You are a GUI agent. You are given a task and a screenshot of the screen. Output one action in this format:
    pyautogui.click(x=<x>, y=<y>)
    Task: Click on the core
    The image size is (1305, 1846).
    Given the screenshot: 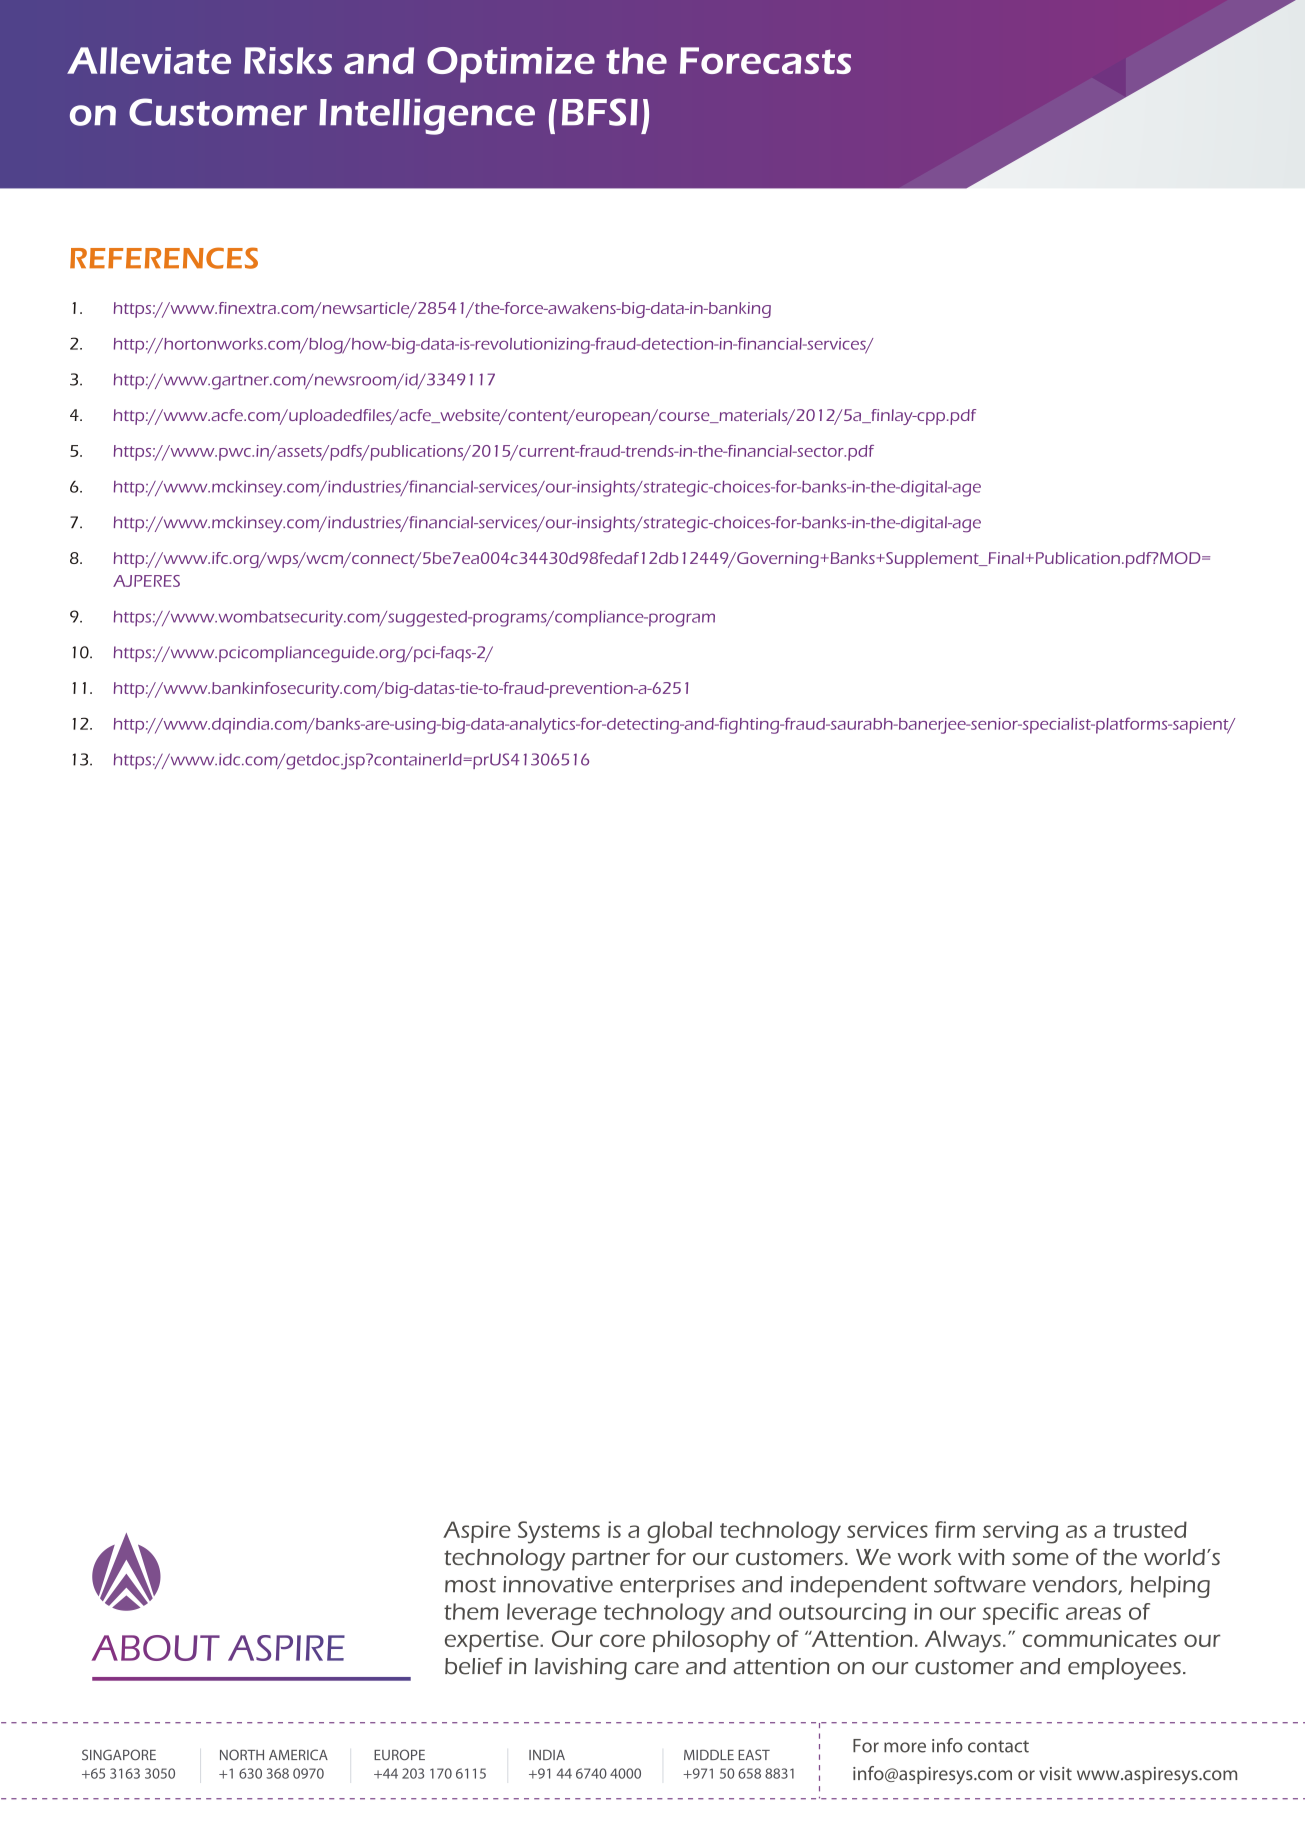 What is the action you would take?
    pyautogui.click(x=622, y=1640)
